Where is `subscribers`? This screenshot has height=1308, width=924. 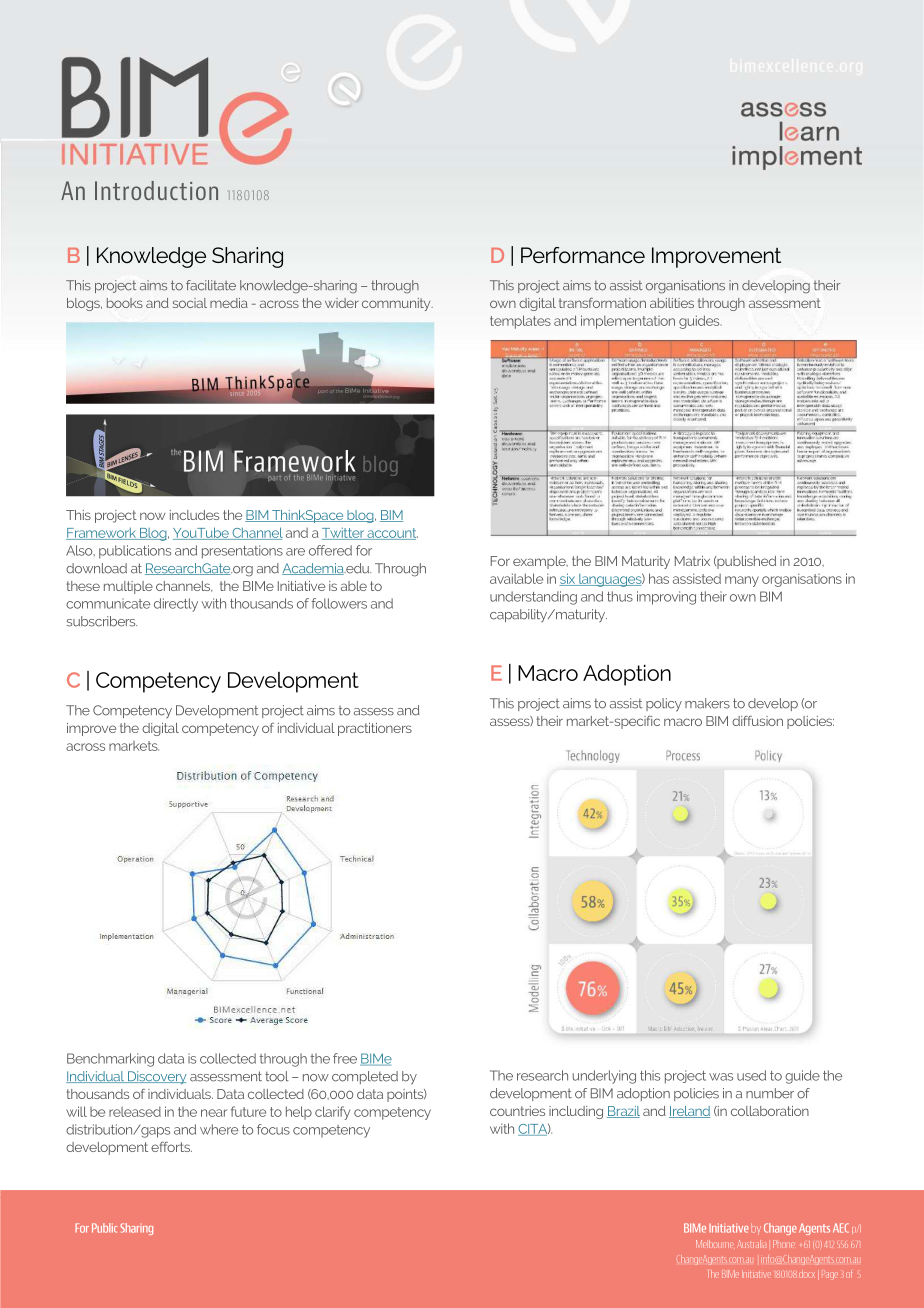 subscribers is located at coordinates (102, 621).
